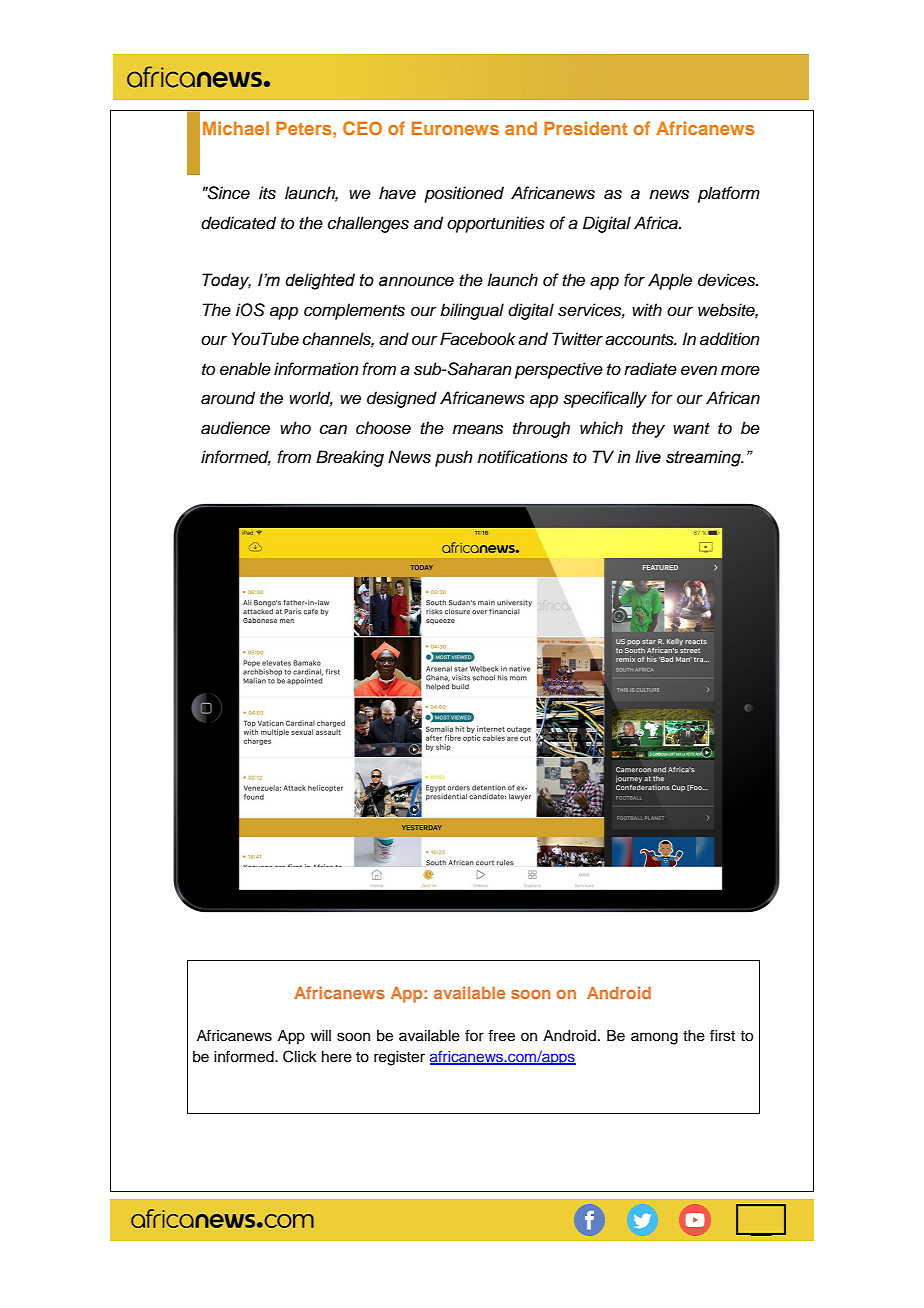 This document has height=1308, width=924. Describe the element at coordinates (691, 429) in the document. I see `want` at that location.
